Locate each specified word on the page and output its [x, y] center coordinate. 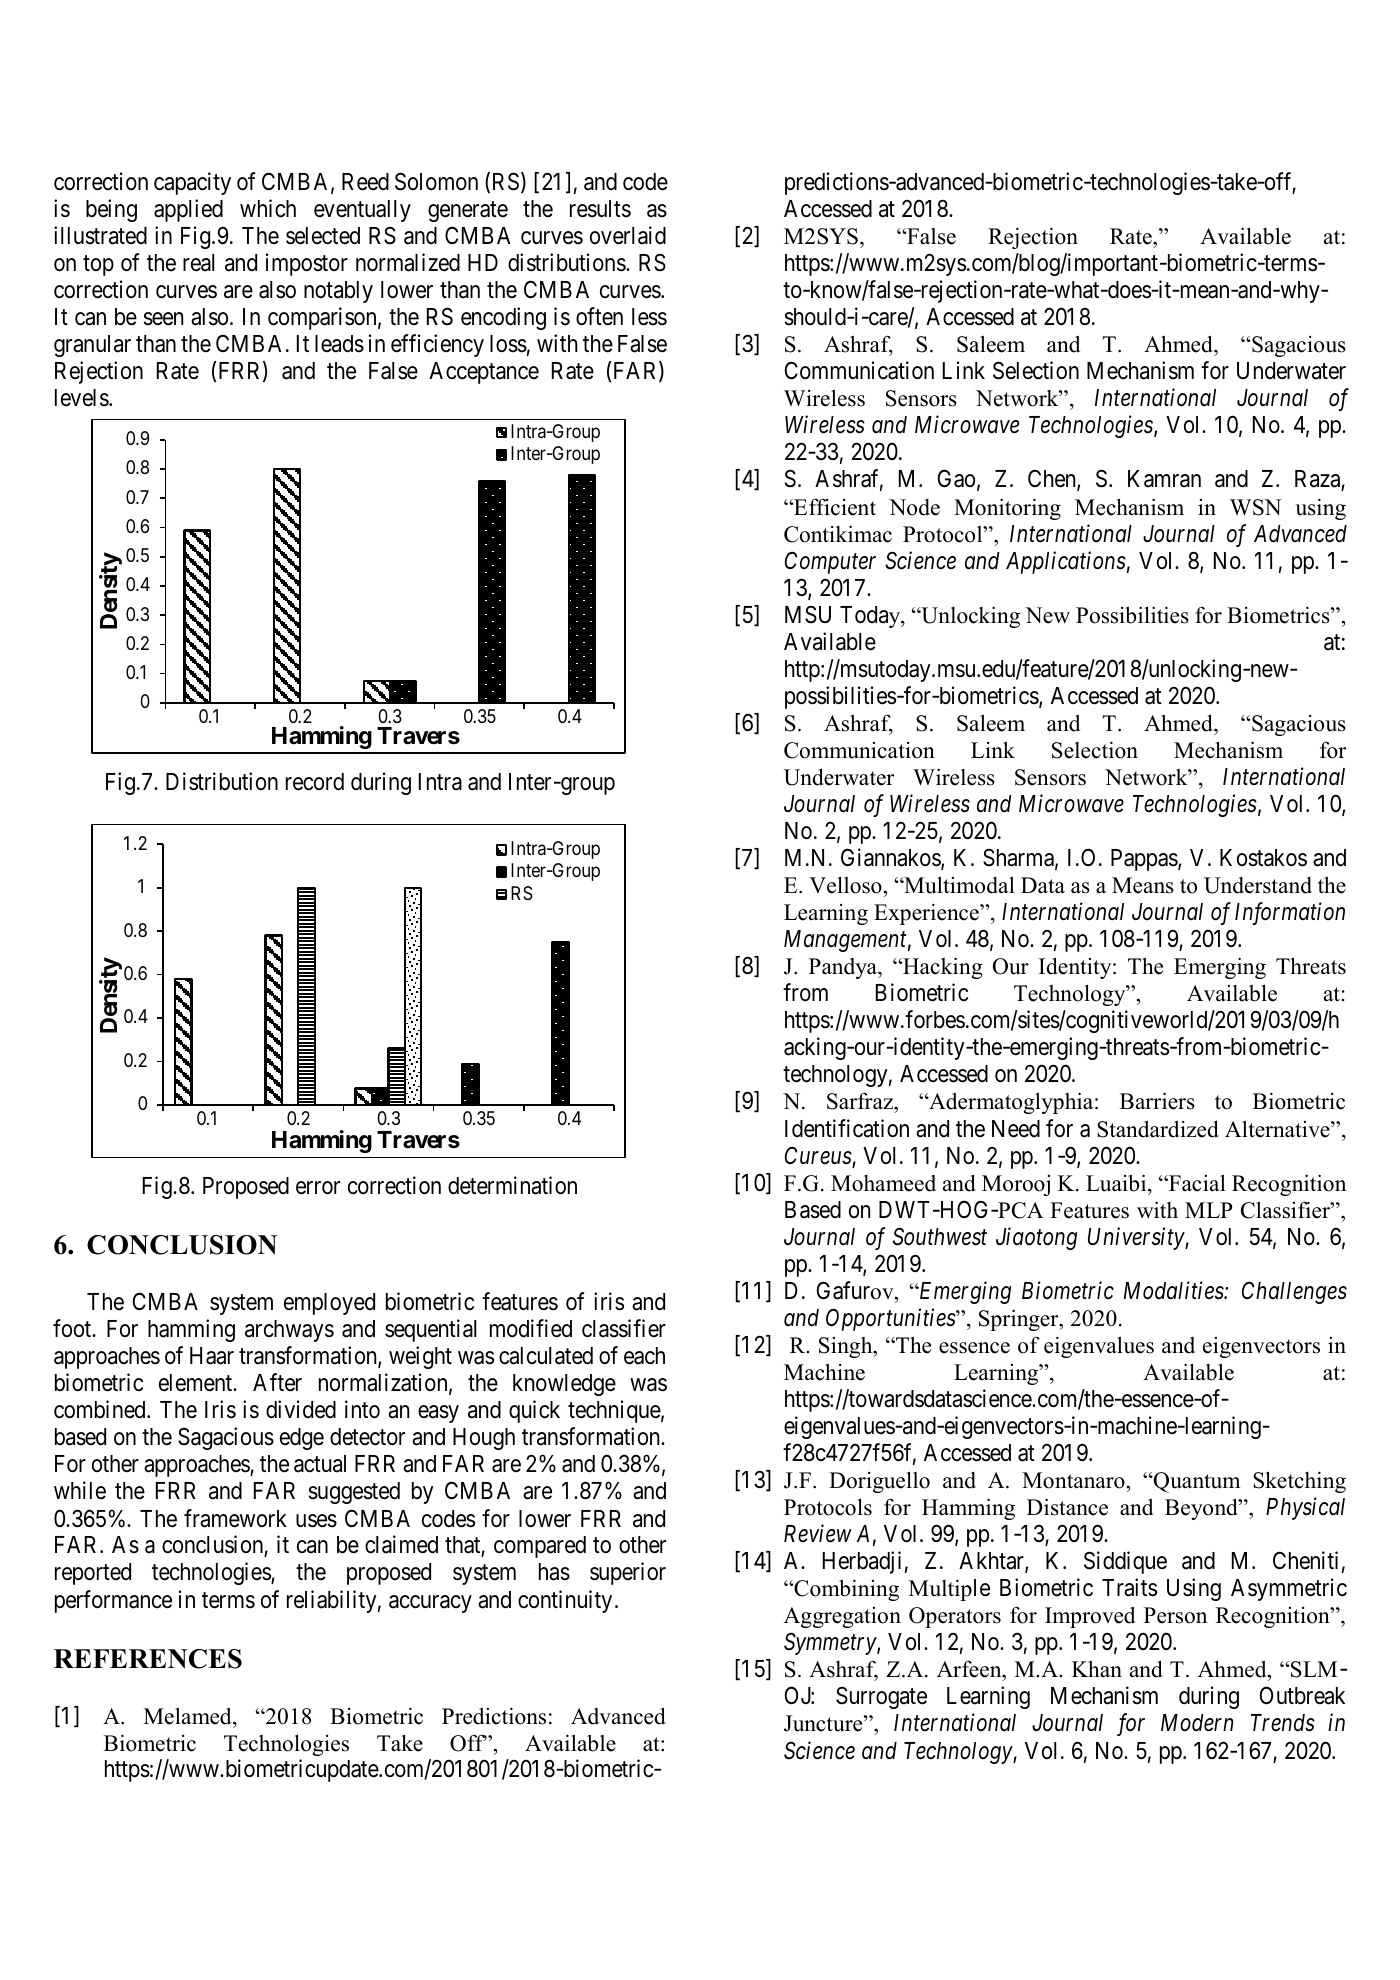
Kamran [1164, 479]
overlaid [628, 235]
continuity [565, 1601]
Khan [1097, 1668]
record [315, 782]
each [644, 1356]
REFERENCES [148, 1659]
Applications [1066, 562]
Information [1290, 913]
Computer [830, 562]
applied [188, 210]
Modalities [1174, 1290]
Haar [212, 1356]
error [318, 1188]
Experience [927, 914]
